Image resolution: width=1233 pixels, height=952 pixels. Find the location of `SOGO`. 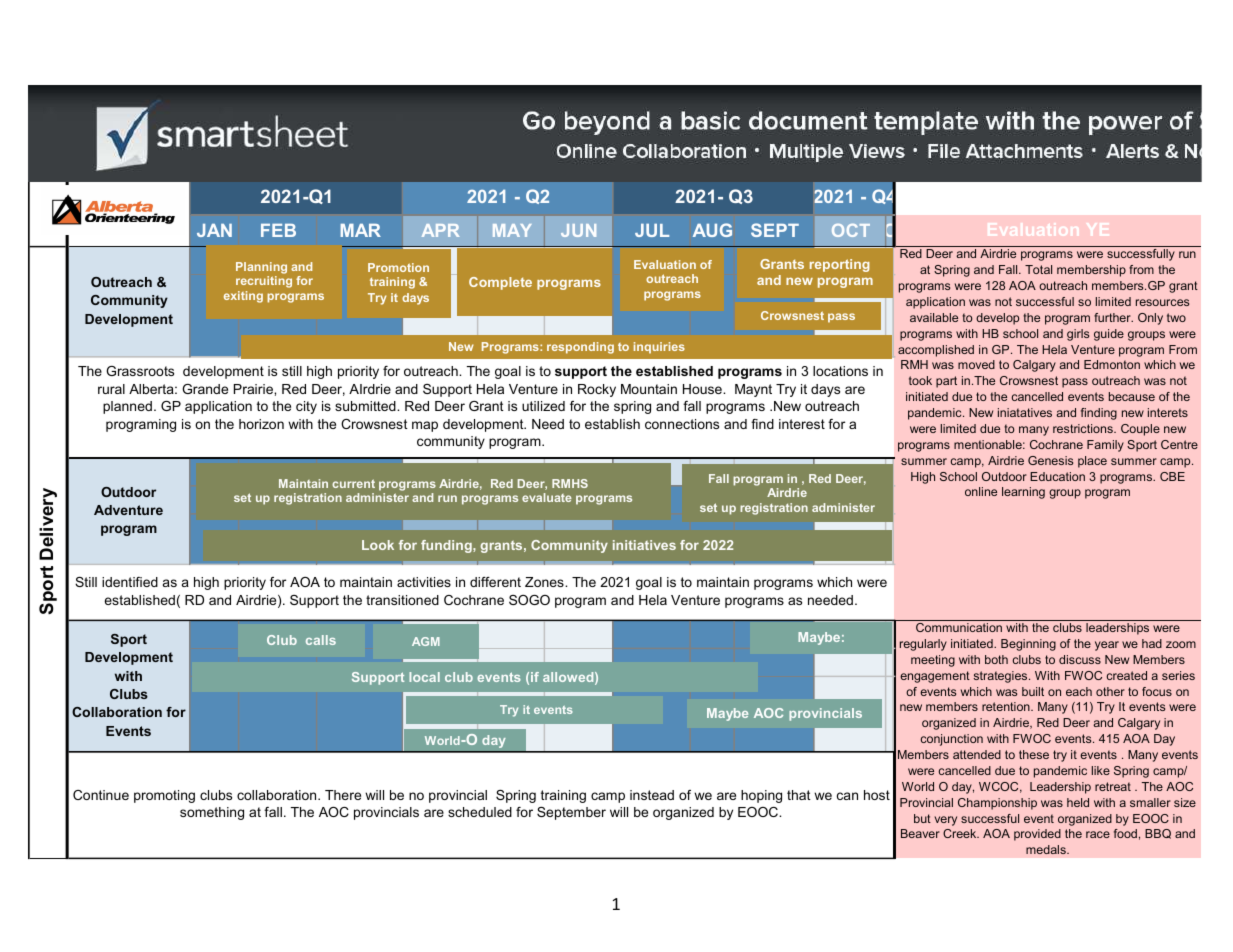

SOGO is located at coordinates (529, 600).
